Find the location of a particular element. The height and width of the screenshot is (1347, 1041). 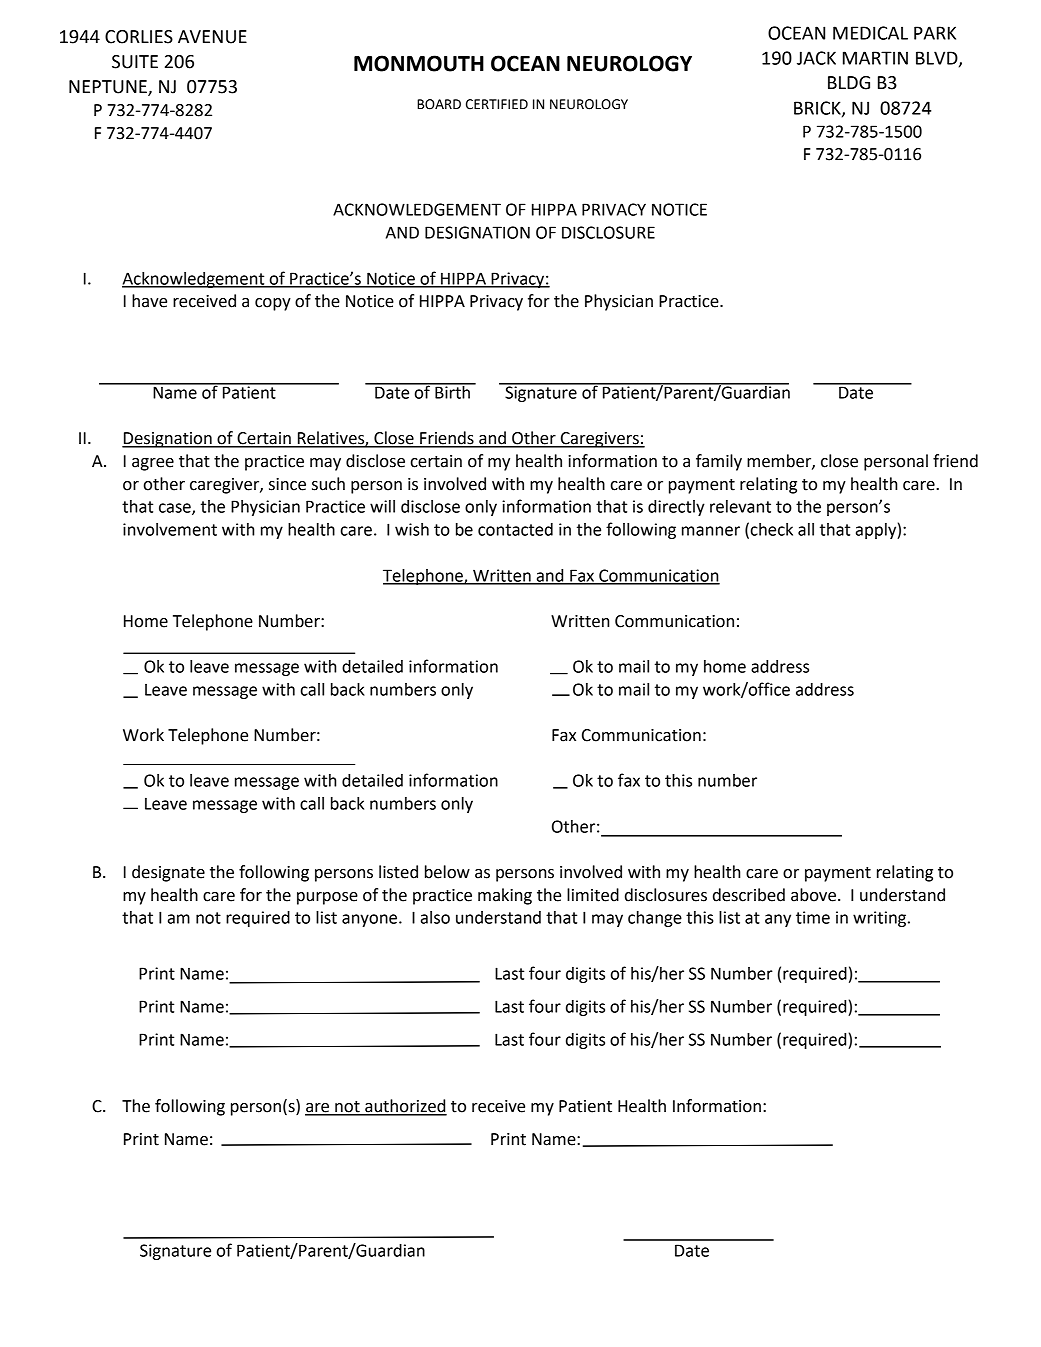

authorized is located at coordinates (405, 1107).
